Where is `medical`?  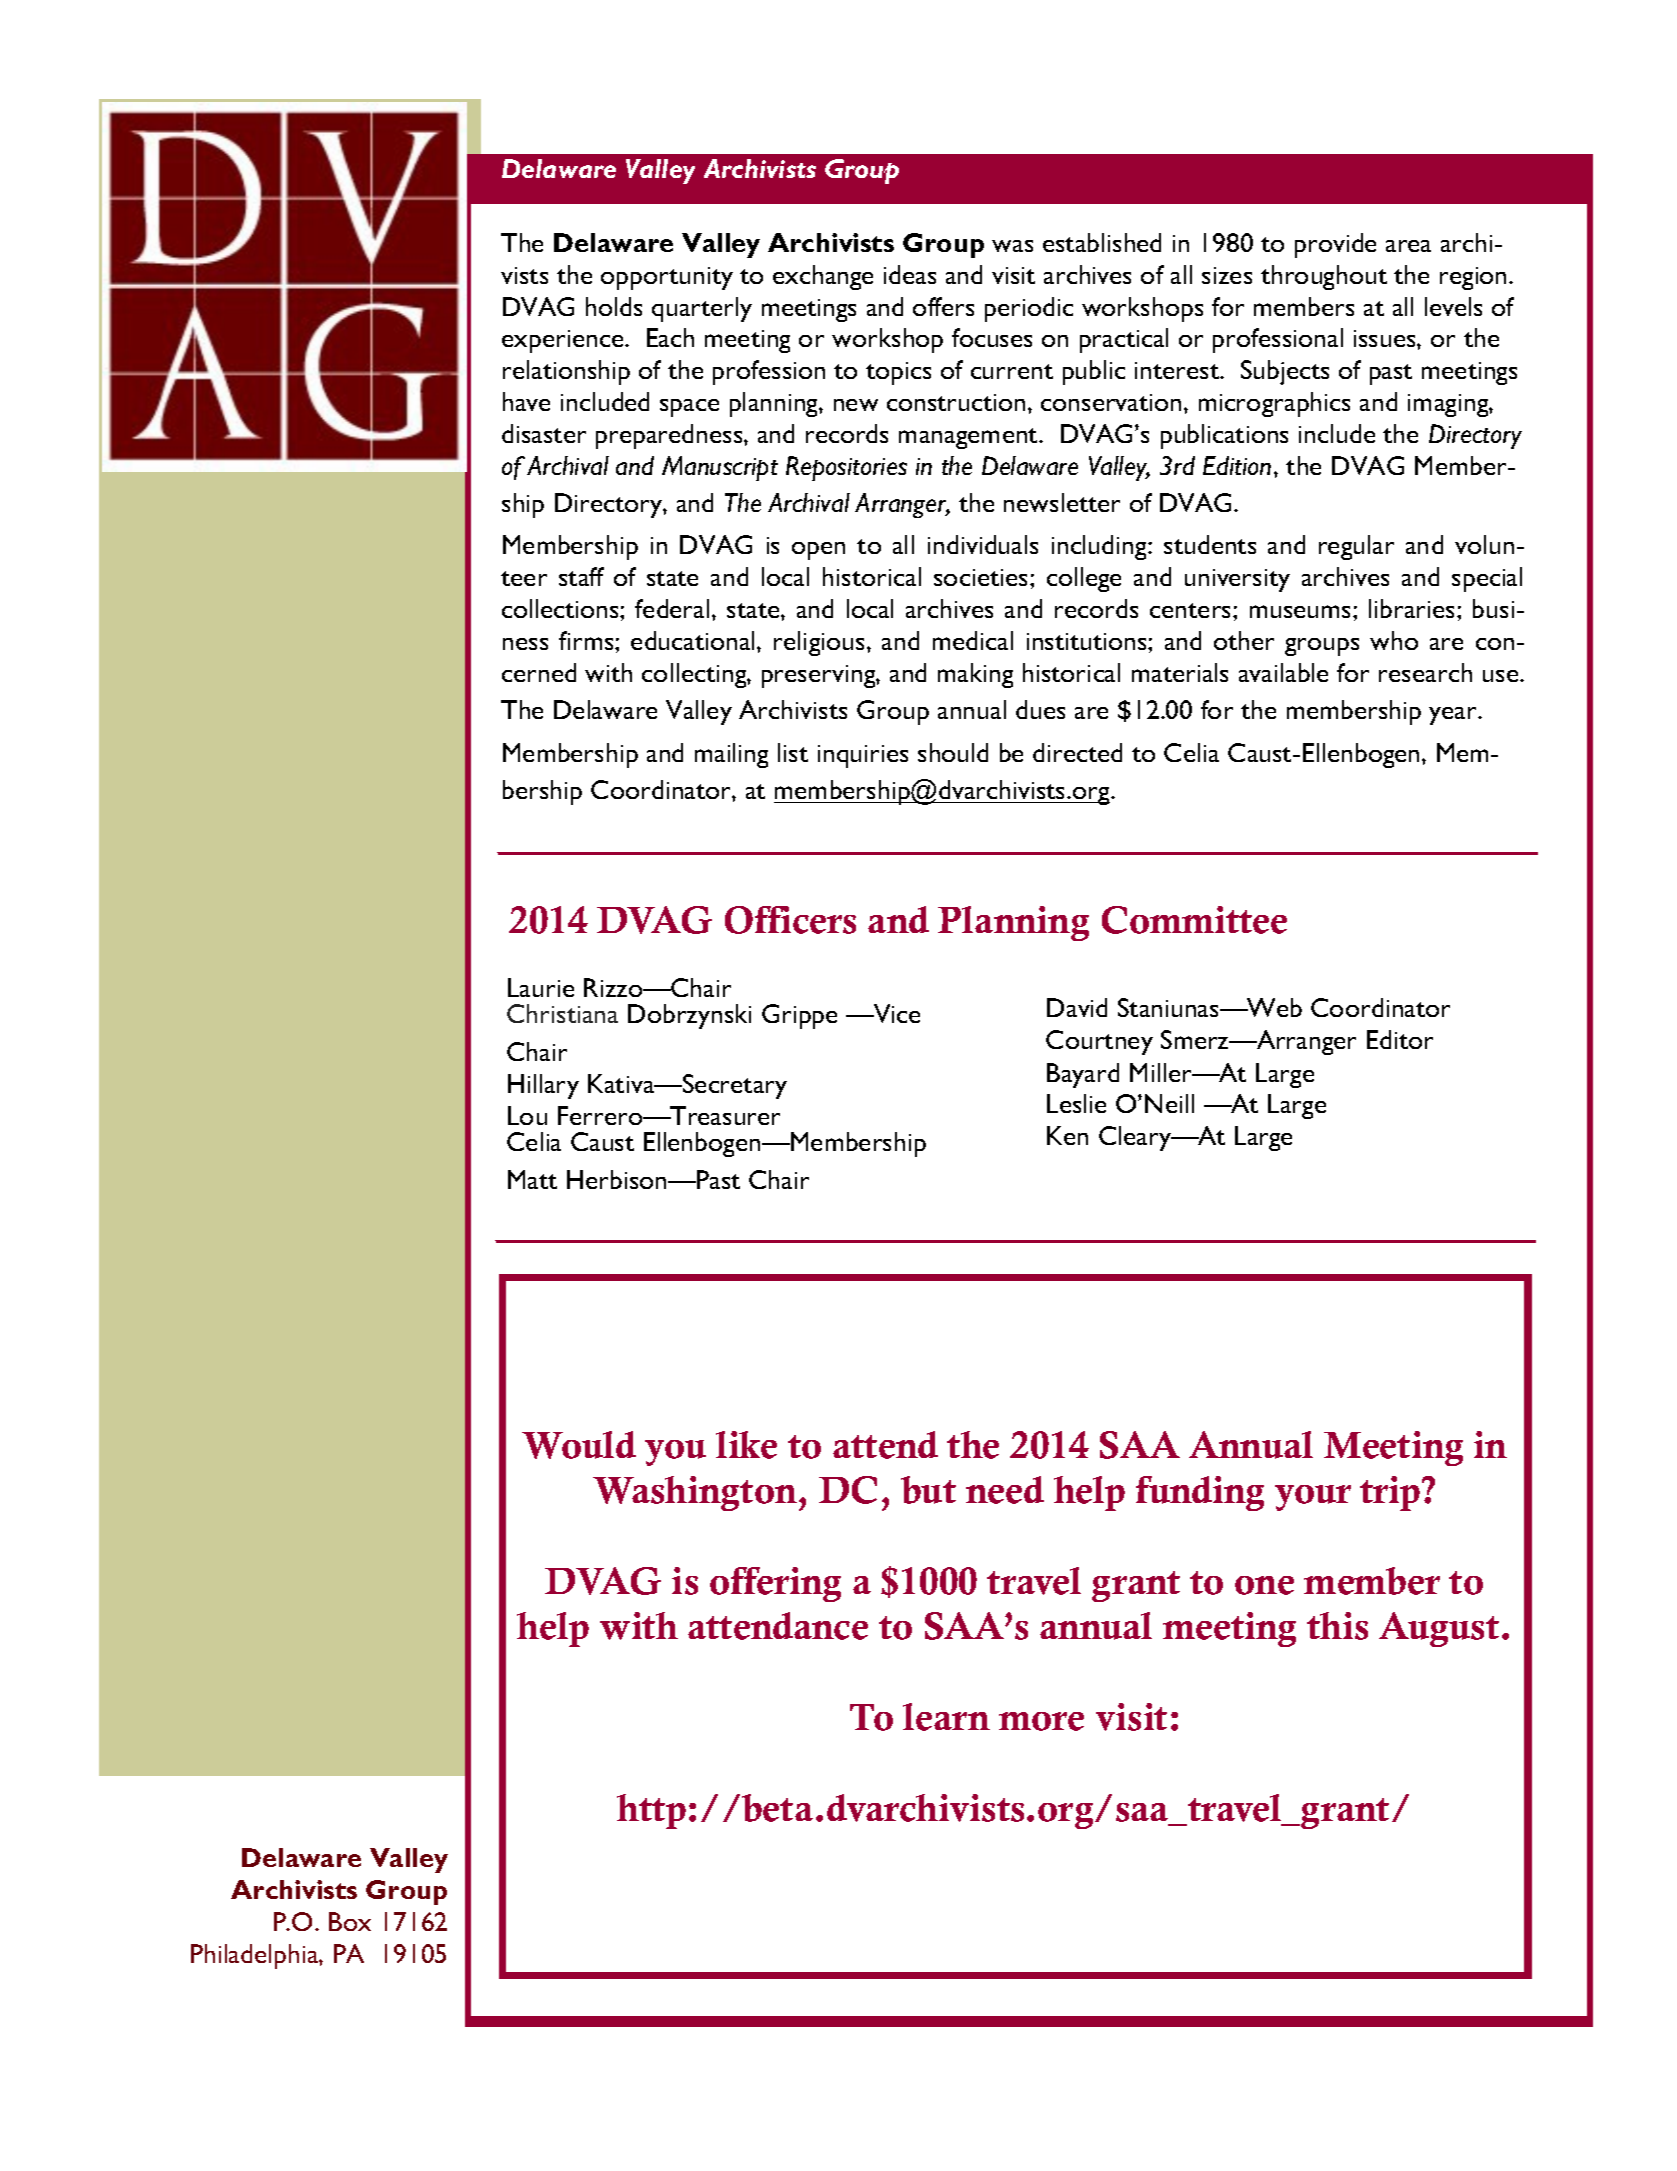
medical is located at coordinates (973, 640).
